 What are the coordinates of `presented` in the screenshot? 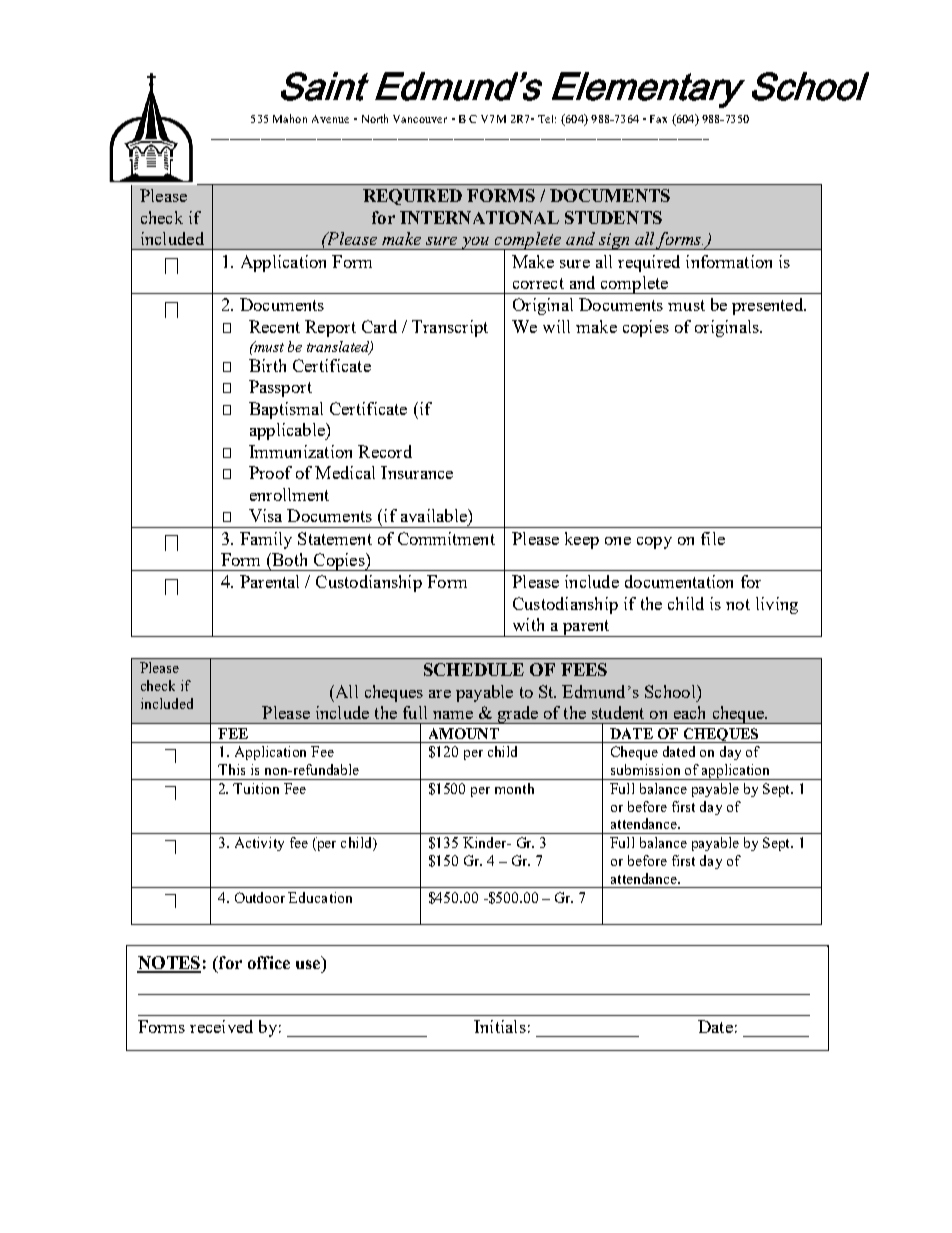 It's located at (769, 306).
